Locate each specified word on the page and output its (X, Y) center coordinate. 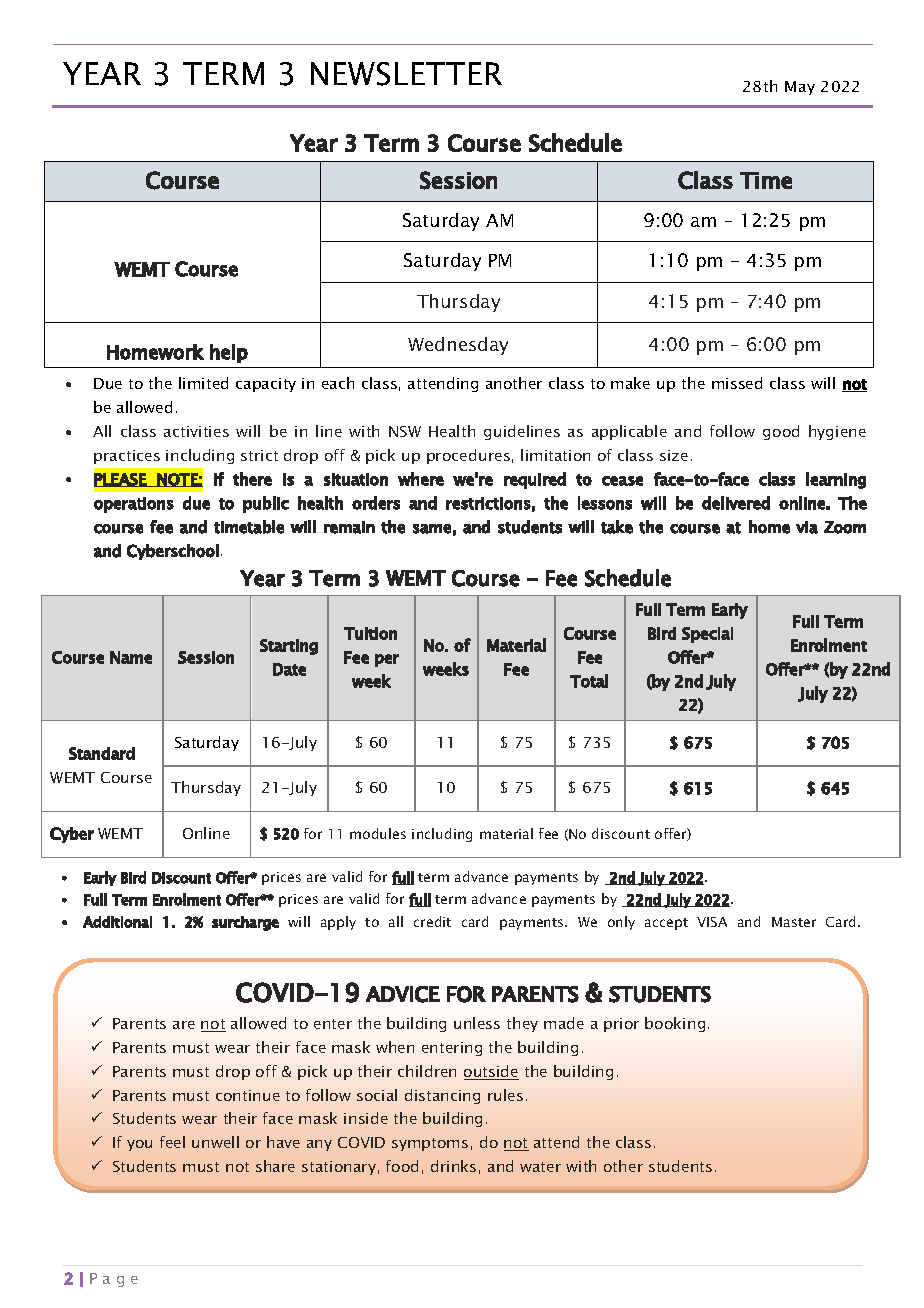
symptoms (430, 1144)
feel (172, 1142)
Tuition (370, 633)
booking (675, 1024)
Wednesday (458, 346)
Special (707, 635)
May (800, 88)
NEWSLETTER (406, 74)
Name (131, 657)
